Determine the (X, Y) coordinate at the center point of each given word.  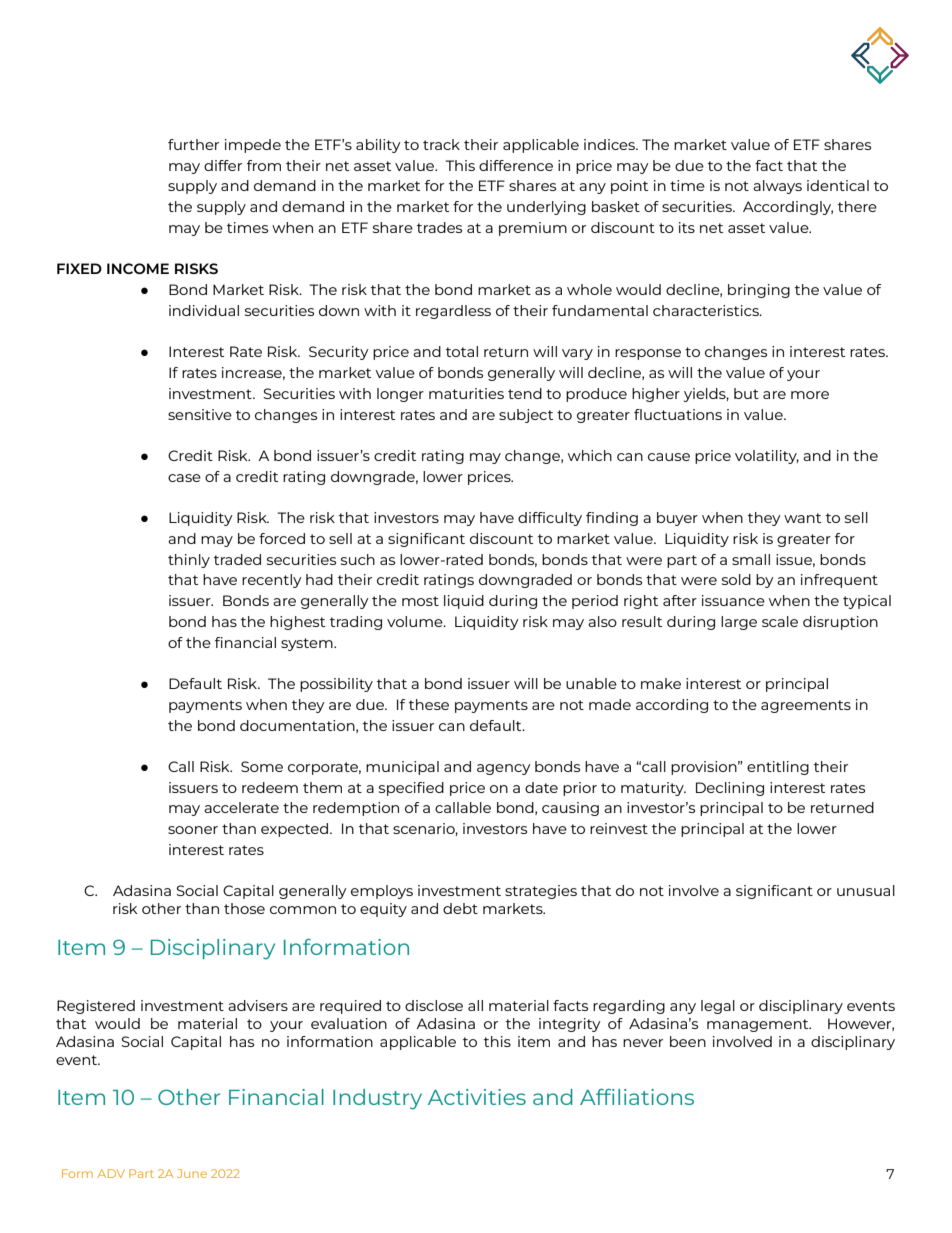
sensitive (200, 414)
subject (526, 416)
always (777, 187)
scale (780, 621)
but (746, 393)
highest (297, 623)
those (244, 908)
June (192, 1173)
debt (460, 908)
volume (416, 621)
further (193, 144)
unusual (866, 890)
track (441, 144)
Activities (477, 1097)
